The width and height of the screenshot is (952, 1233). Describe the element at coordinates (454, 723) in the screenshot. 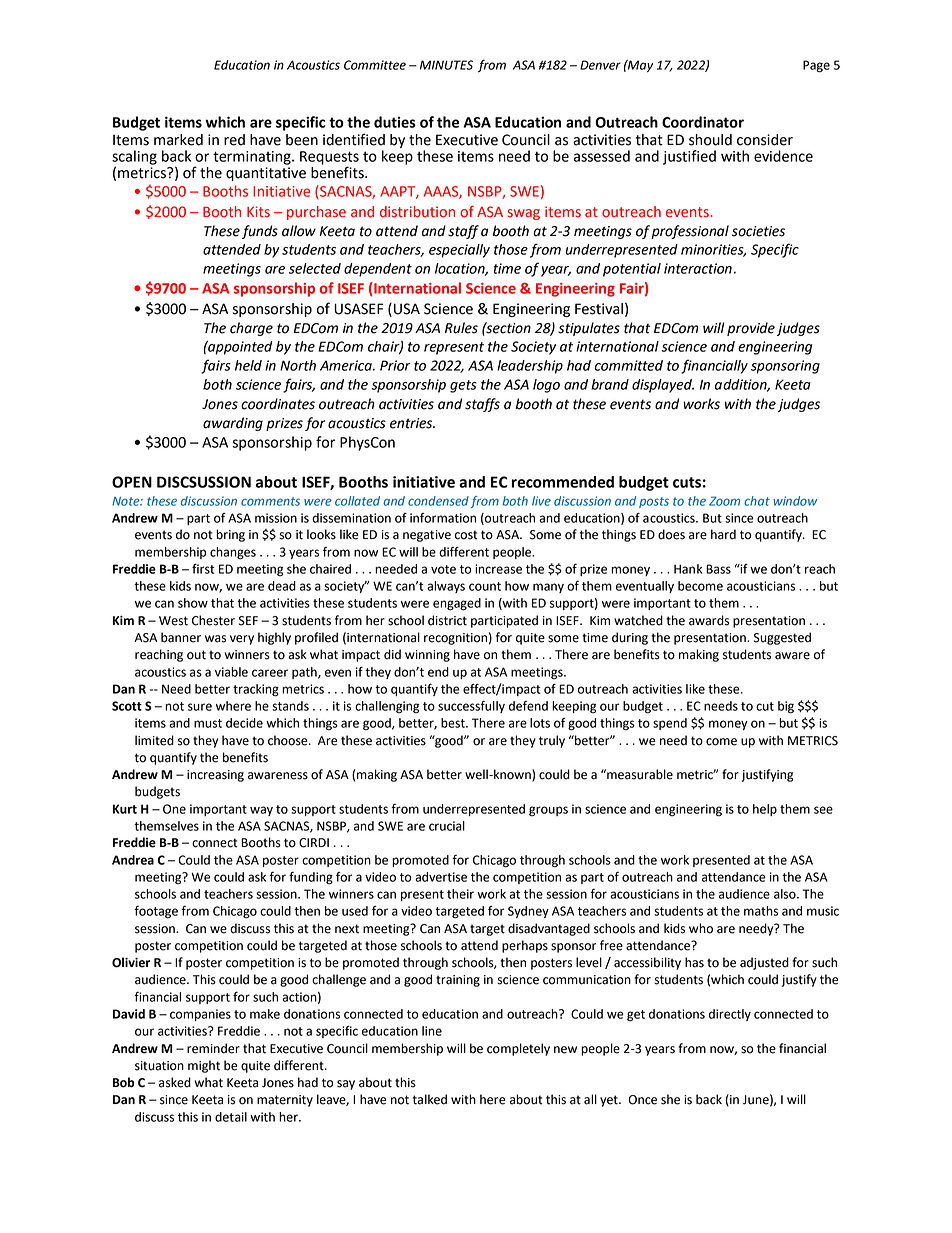

I see `best` at that location.
